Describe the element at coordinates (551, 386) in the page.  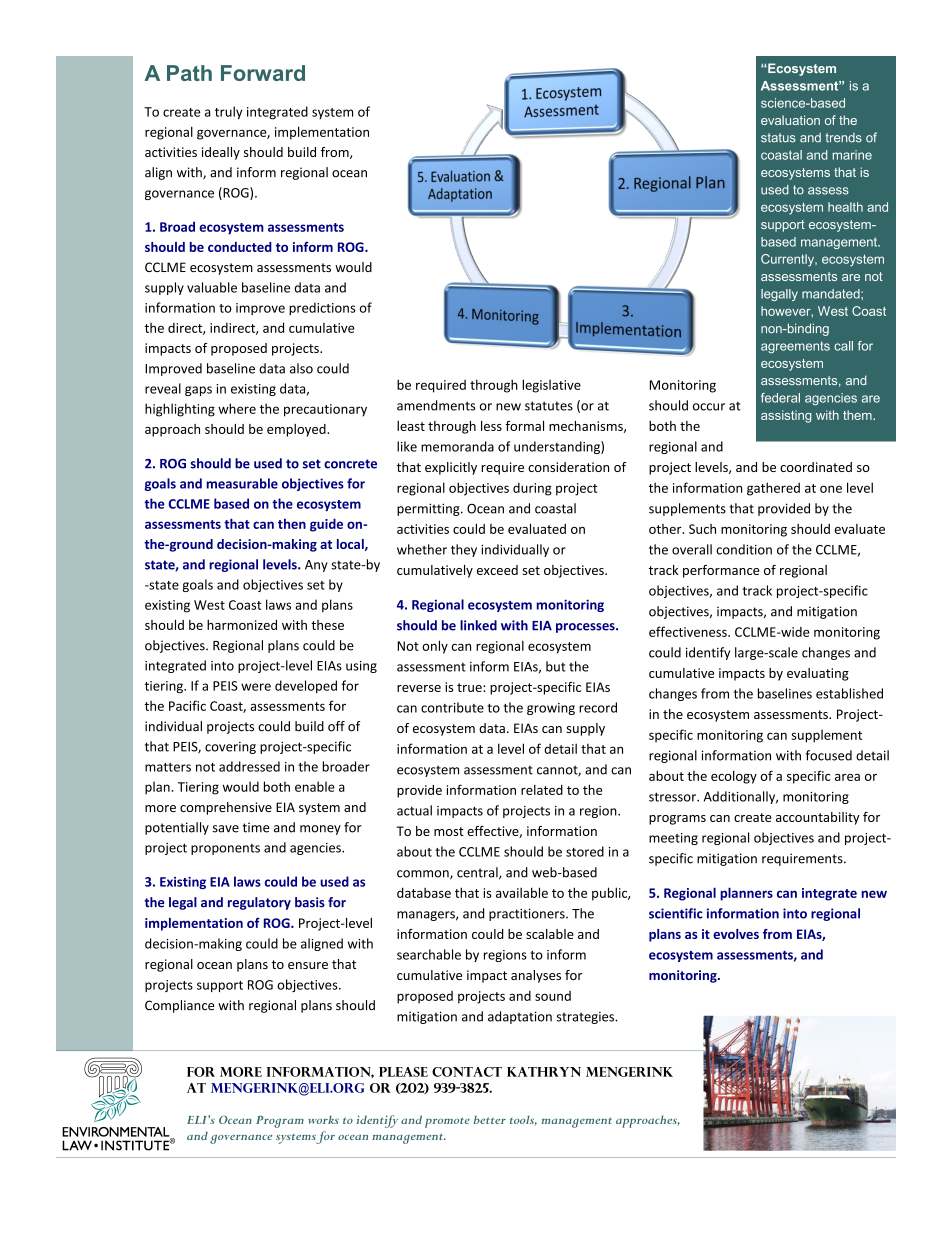
I see `legislative` at that location.
